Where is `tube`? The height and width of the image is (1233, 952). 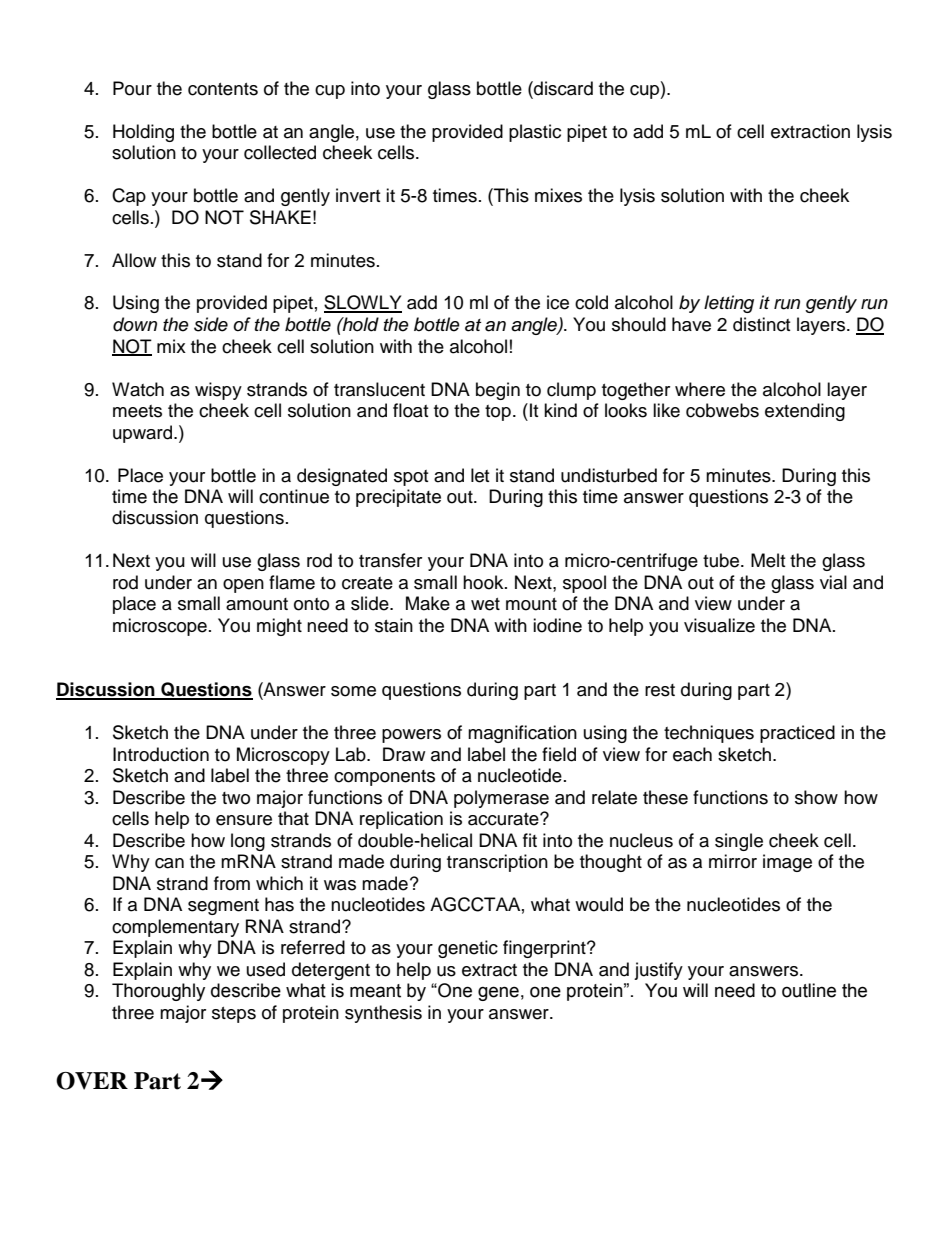
tube is located at coordinates (722, 560).
